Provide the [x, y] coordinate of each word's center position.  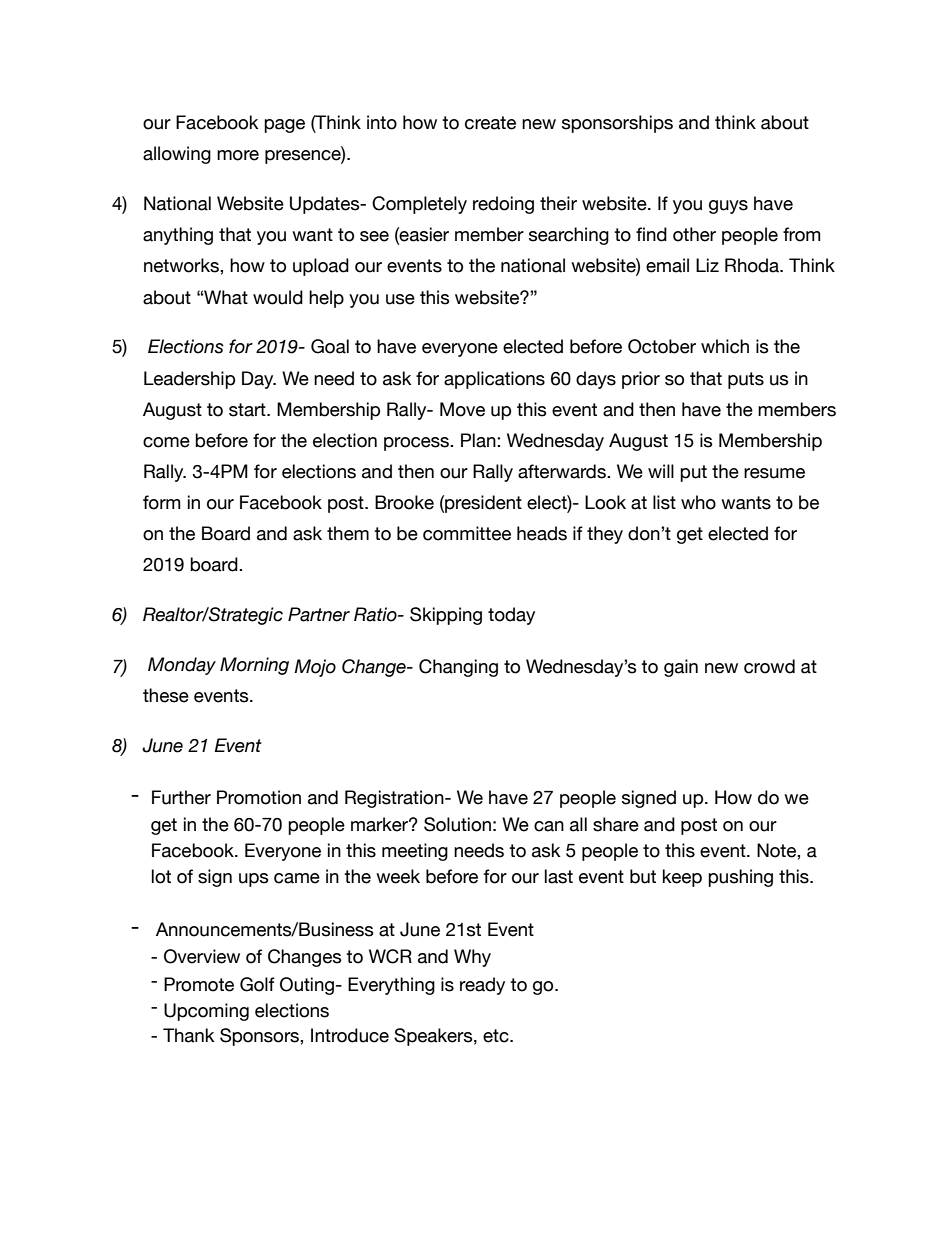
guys [728, 207]
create [490, 123]
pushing [740, 878]
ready [482, 986]
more [238, 155]
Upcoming [206, 1012]
